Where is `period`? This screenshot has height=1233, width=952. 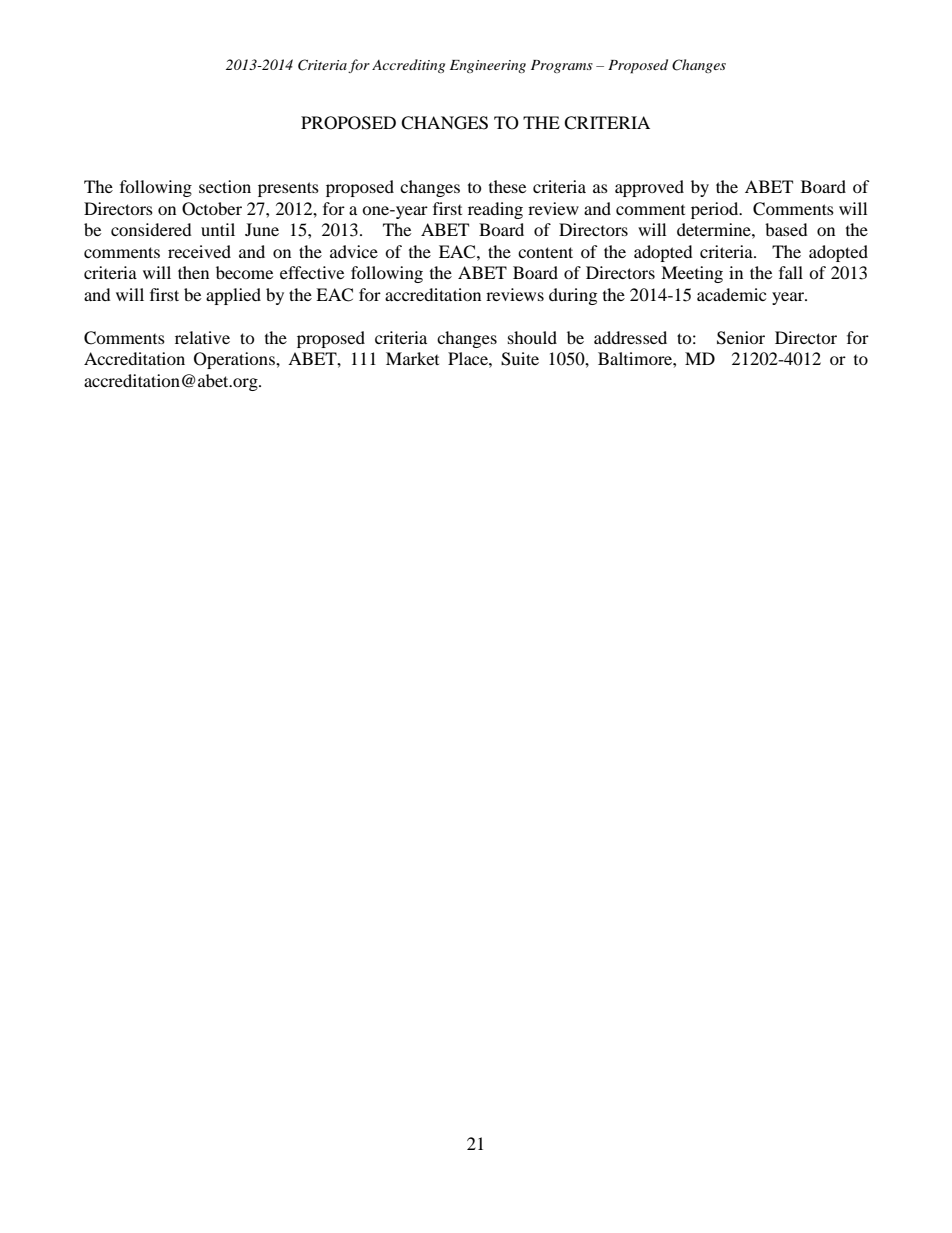 period is located at coordinates (716, 210).
